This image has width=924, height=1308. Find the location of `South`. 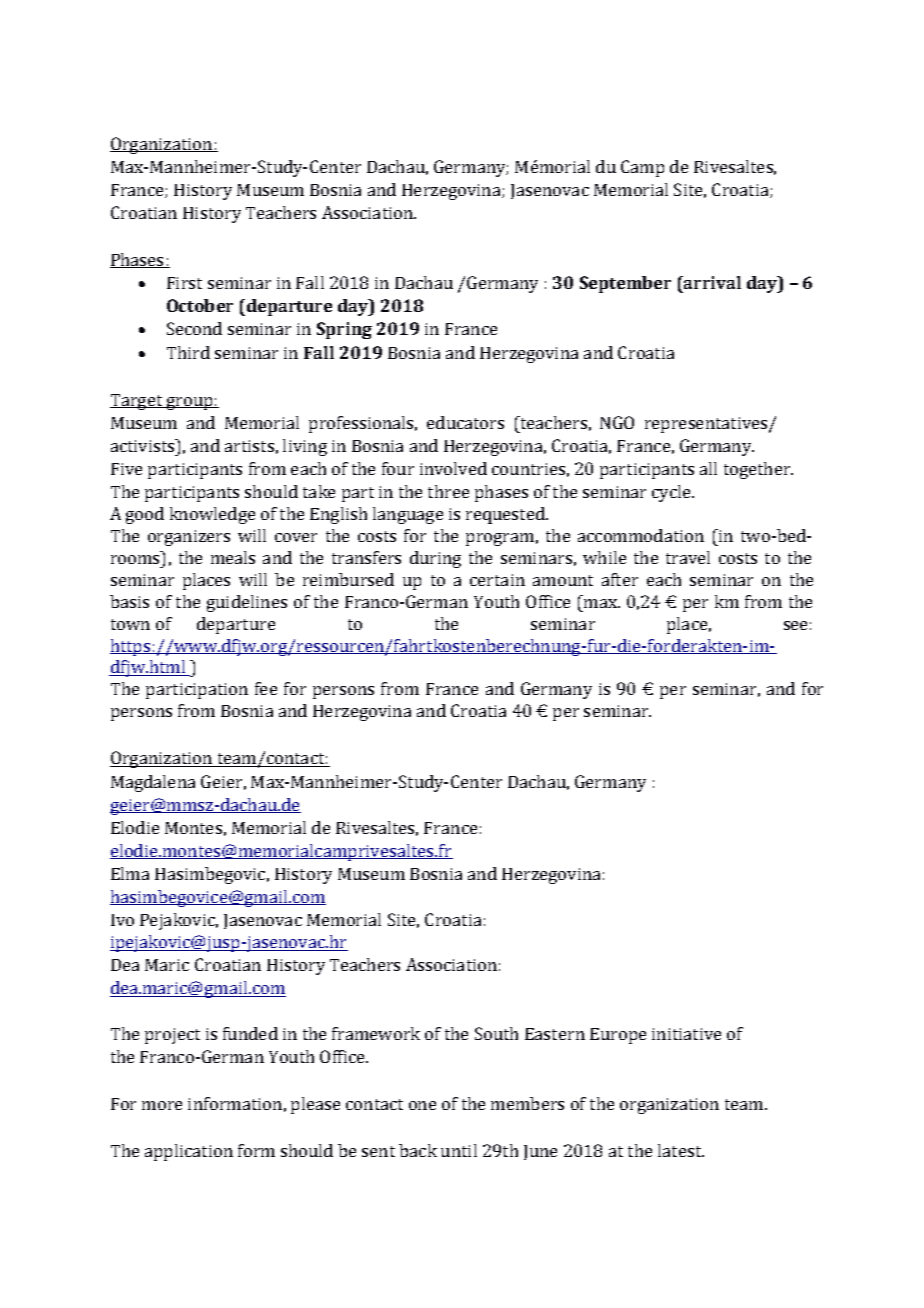

South is located at coordinates (496, 1033).
